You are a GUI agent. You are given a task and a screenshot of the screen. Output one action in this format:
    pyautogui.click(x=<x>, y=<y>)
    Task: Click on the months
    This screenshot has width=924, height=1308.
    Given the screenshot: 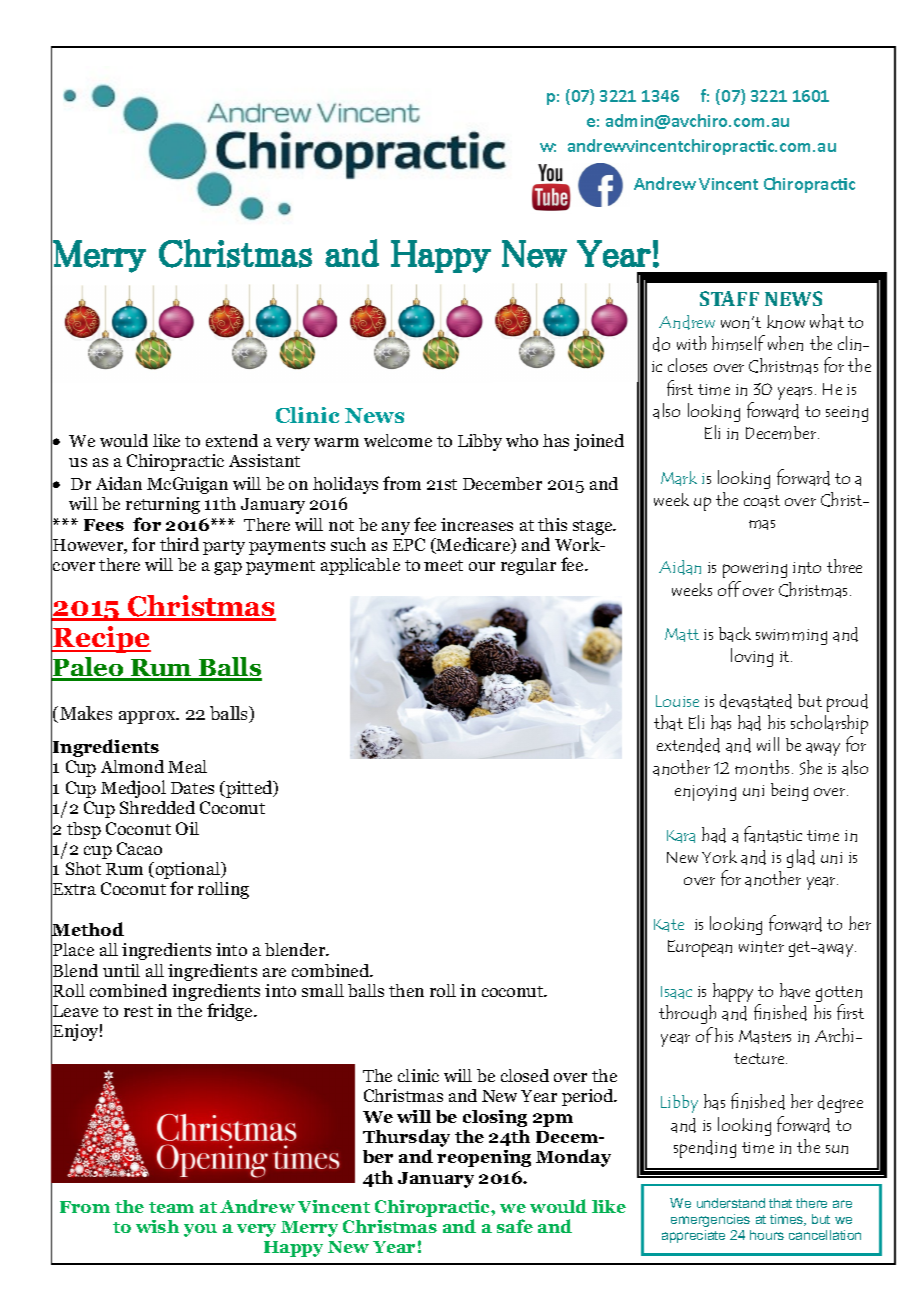 What is the action you would take?
    pyautogui.click(x=762, y=767)
